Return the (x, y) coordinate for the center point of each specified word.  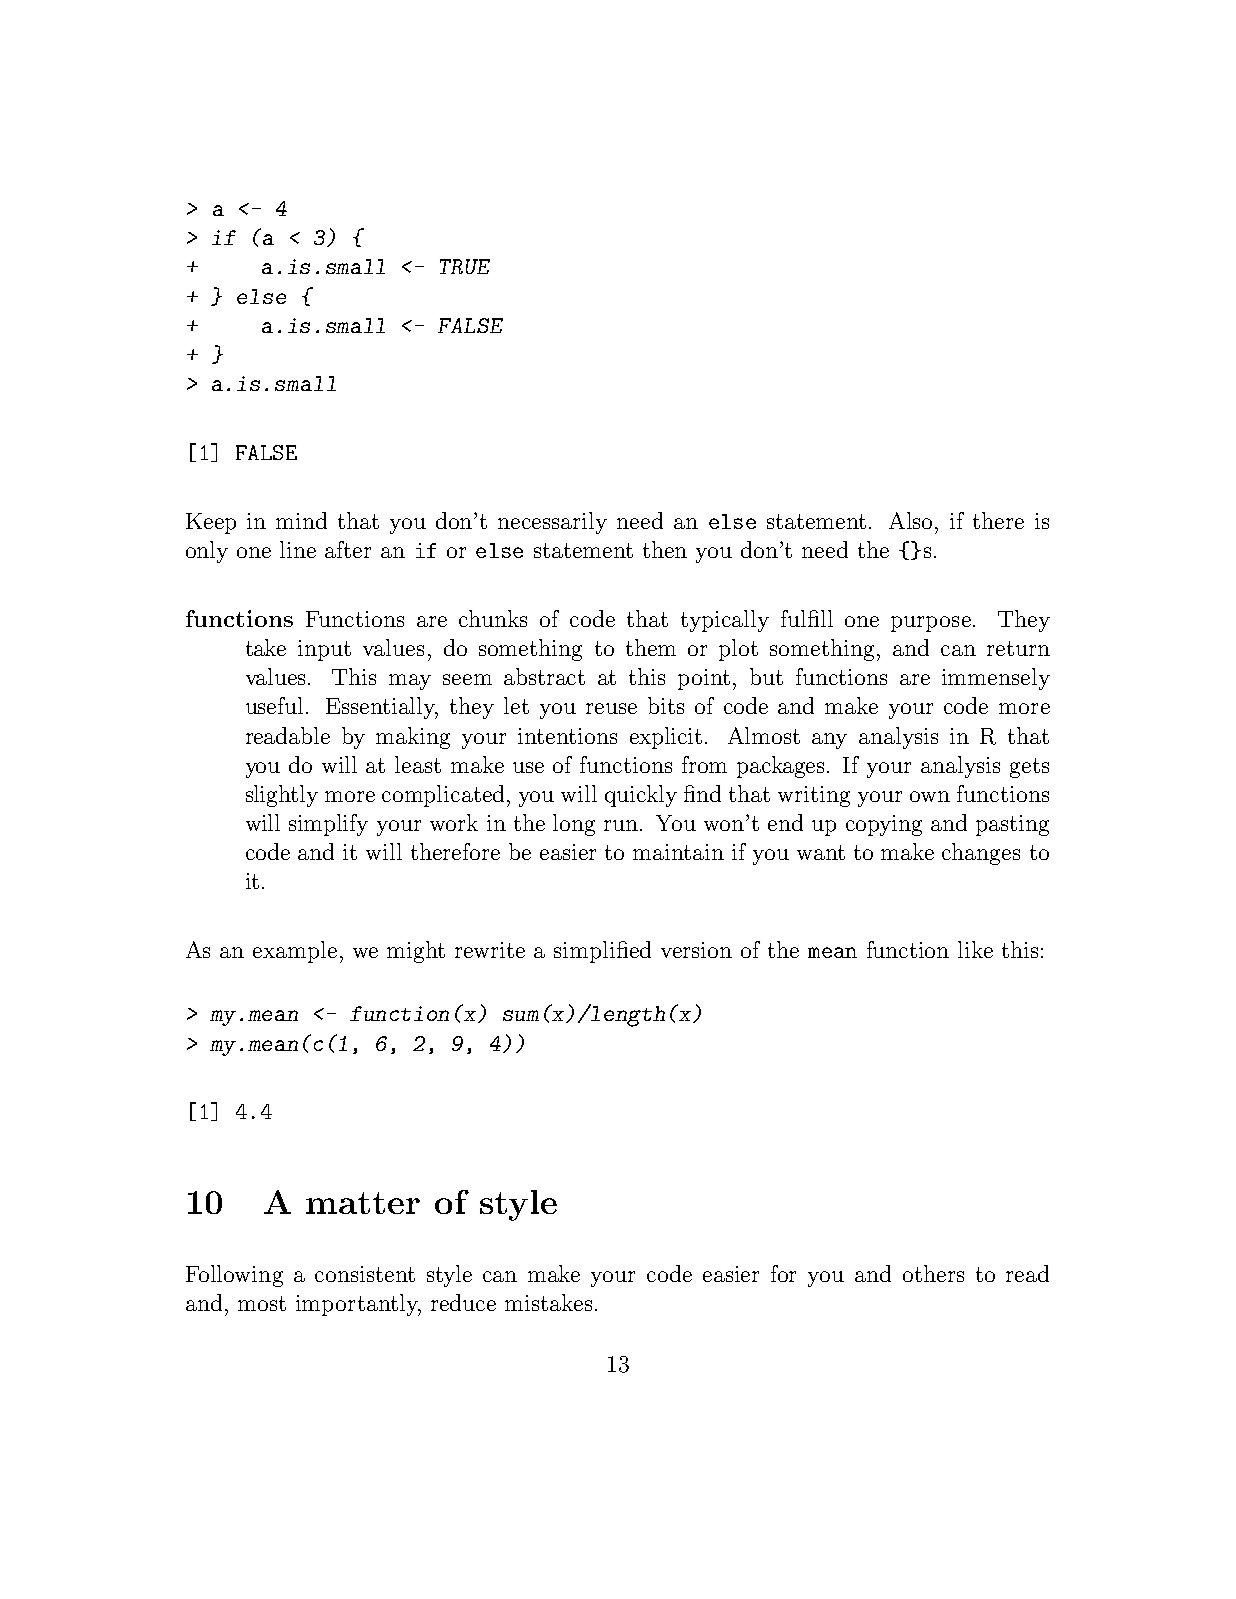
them (651, 647)
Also (912, 520)
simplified (602, 952)
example (295, 952)
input (324, 650)
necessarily (552, 523)
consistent (365, 1274)
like (975, 949)
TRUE (465, 266)
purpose (931, 624)
